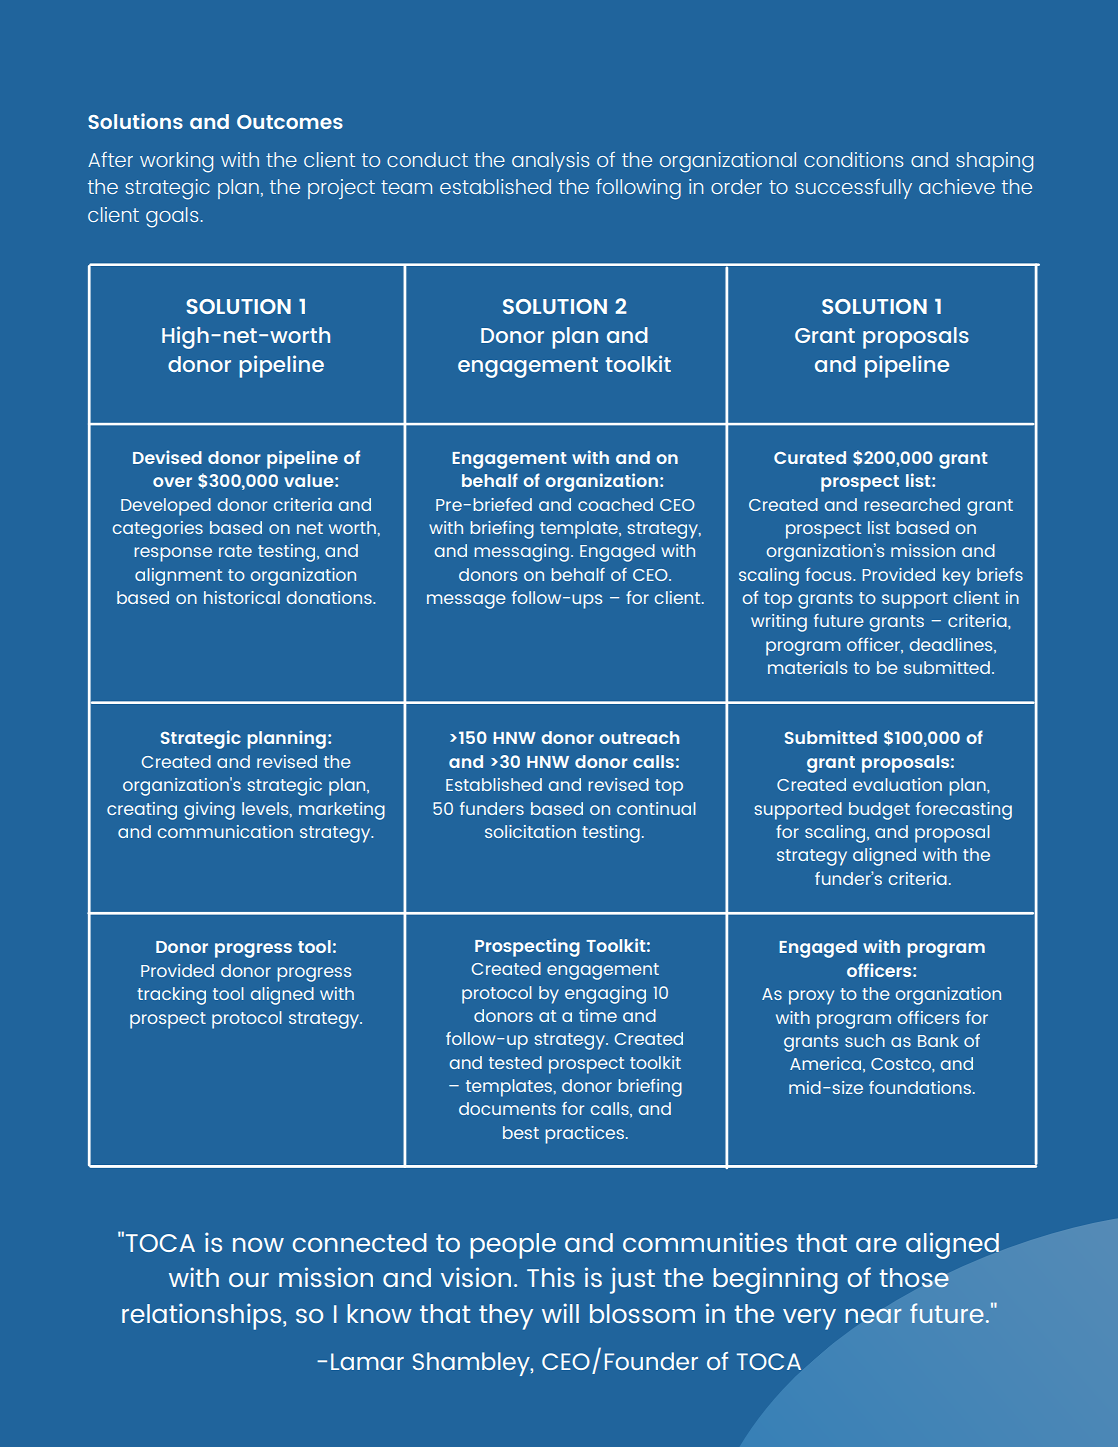 The height and width of the screenshot is (1447, 1118). Describe the element at coordinates (209, 811) in the screenshot. I see `giving` at that location.
